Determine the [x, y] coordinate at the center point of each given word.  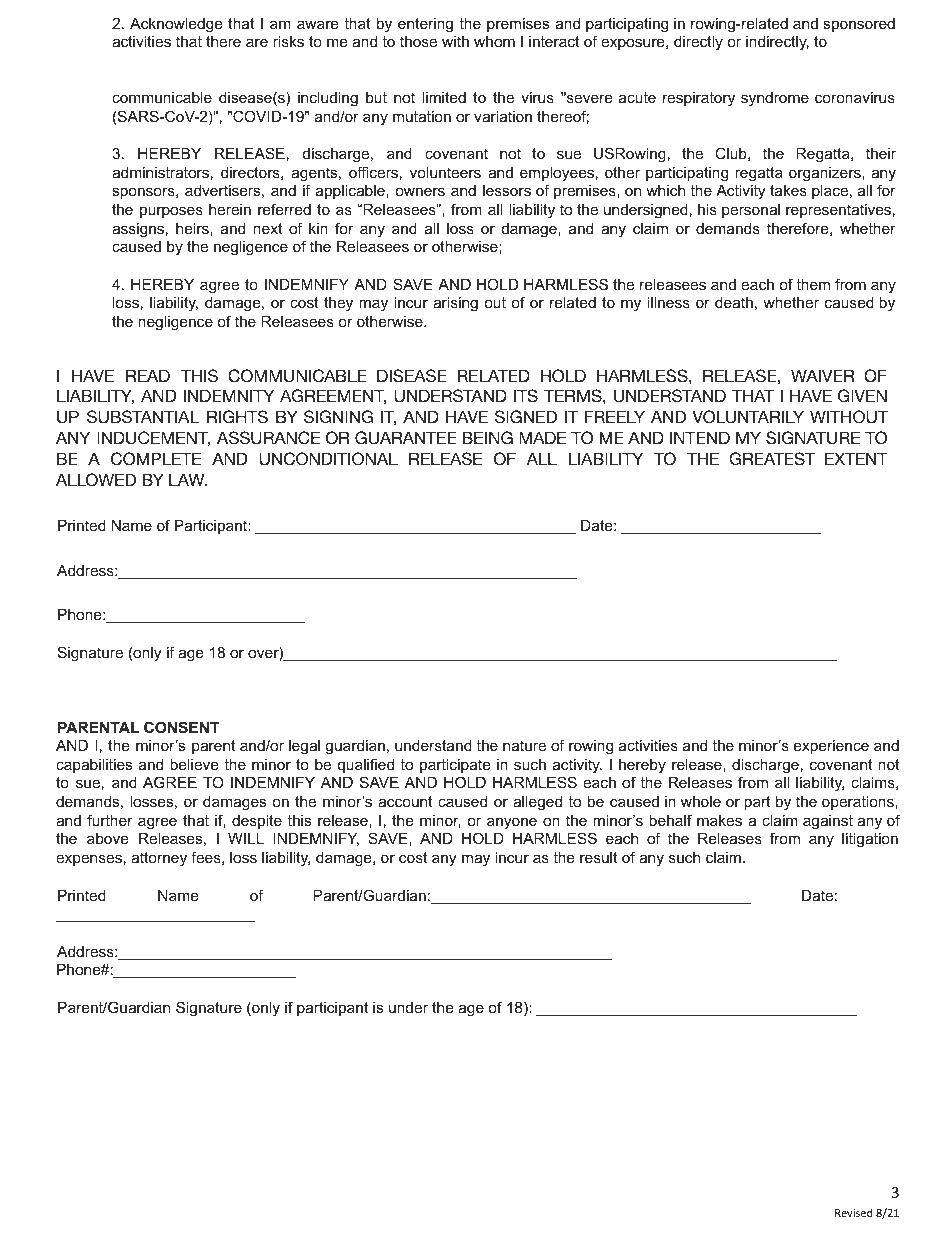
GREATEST [772, 459]
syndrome [775, 99]
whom [494, 41]
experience [831, 747]
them [813, 284]
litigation [870, 840]
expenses [89, 860]
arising [455, 304]
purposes [171, 212]
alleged [537, 803]
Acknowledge [176, 25]
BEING [488, 438]
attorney [159, 859]
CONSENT [181, 727]
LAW [188, 479]
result [598, 857]
